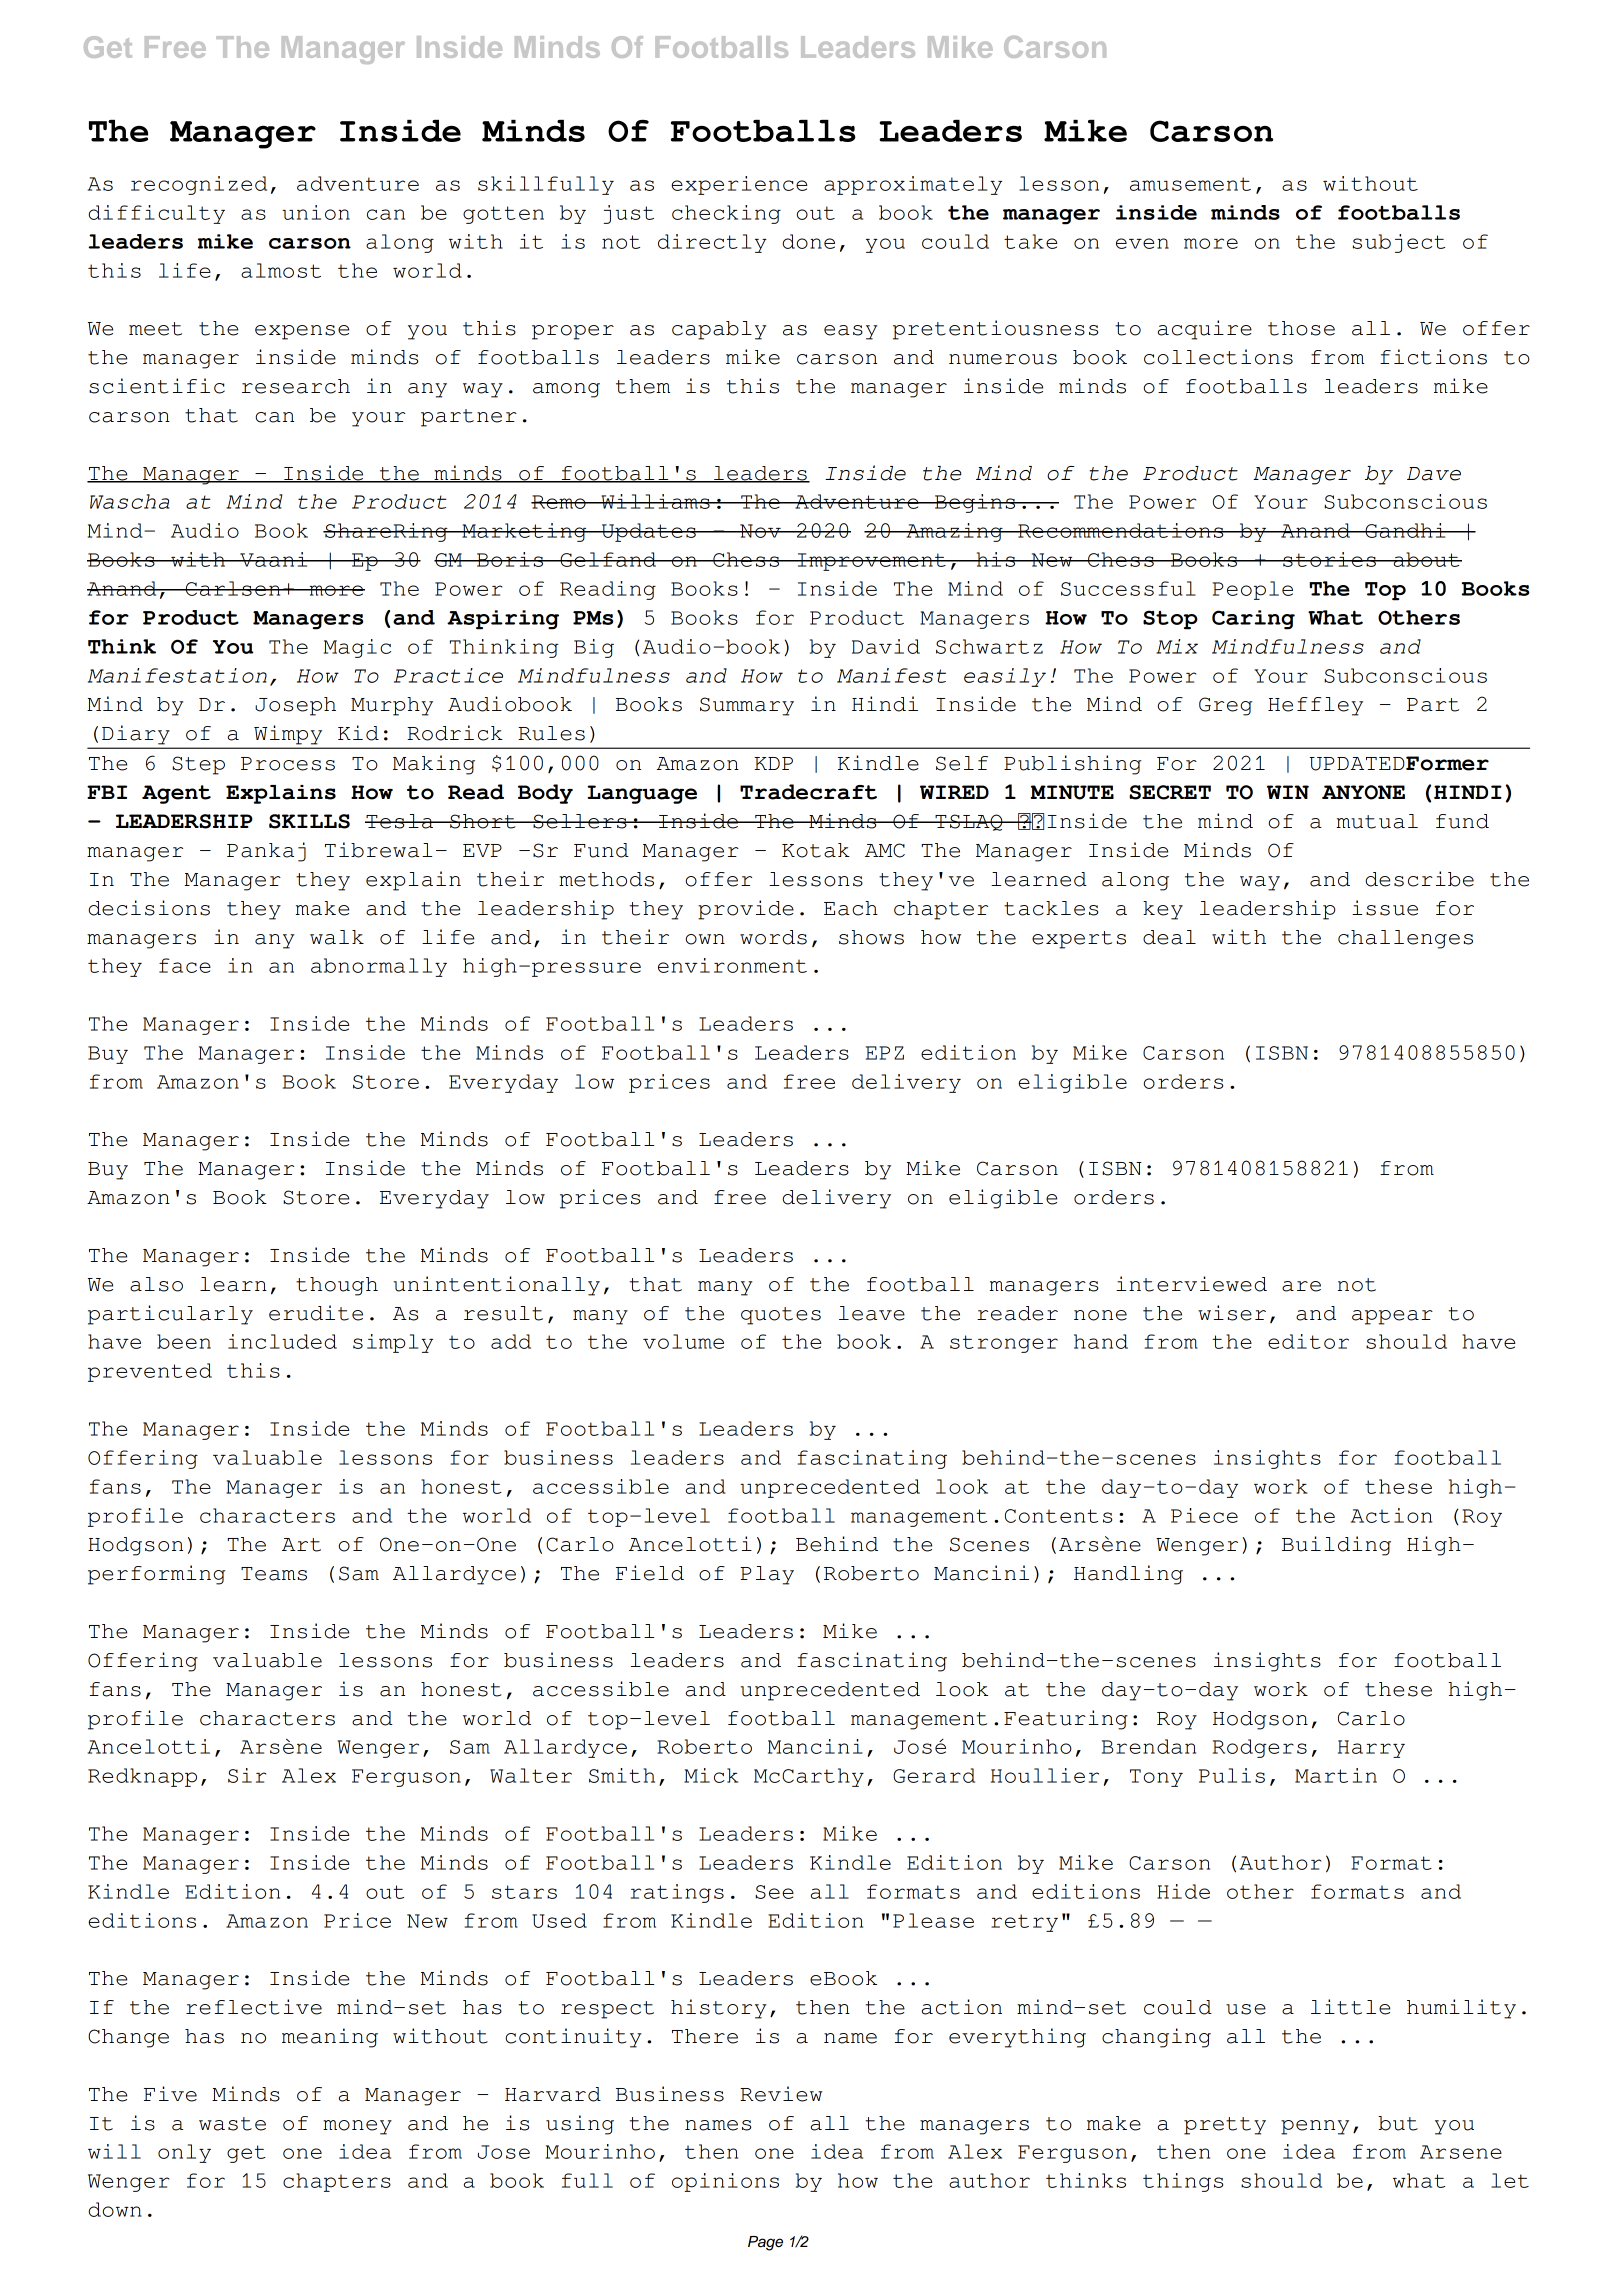 The width and height of the screenshot is (1623, 2296). Describe the element at coordinates (781, 1316) in the screenshot. I see `quotes` at that location.
